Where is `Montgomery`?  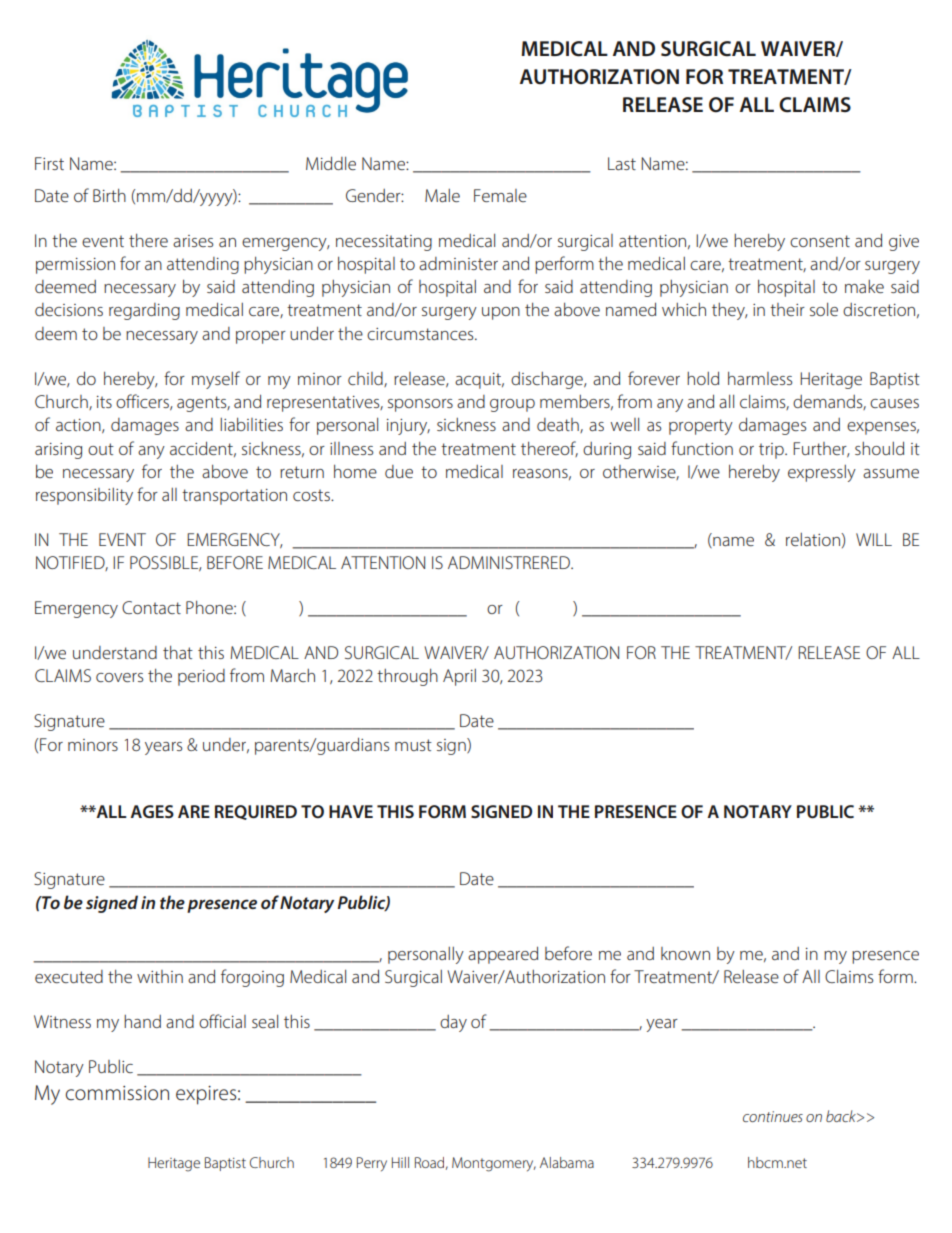 Montgomery is located at coordinates (494, 1164).
